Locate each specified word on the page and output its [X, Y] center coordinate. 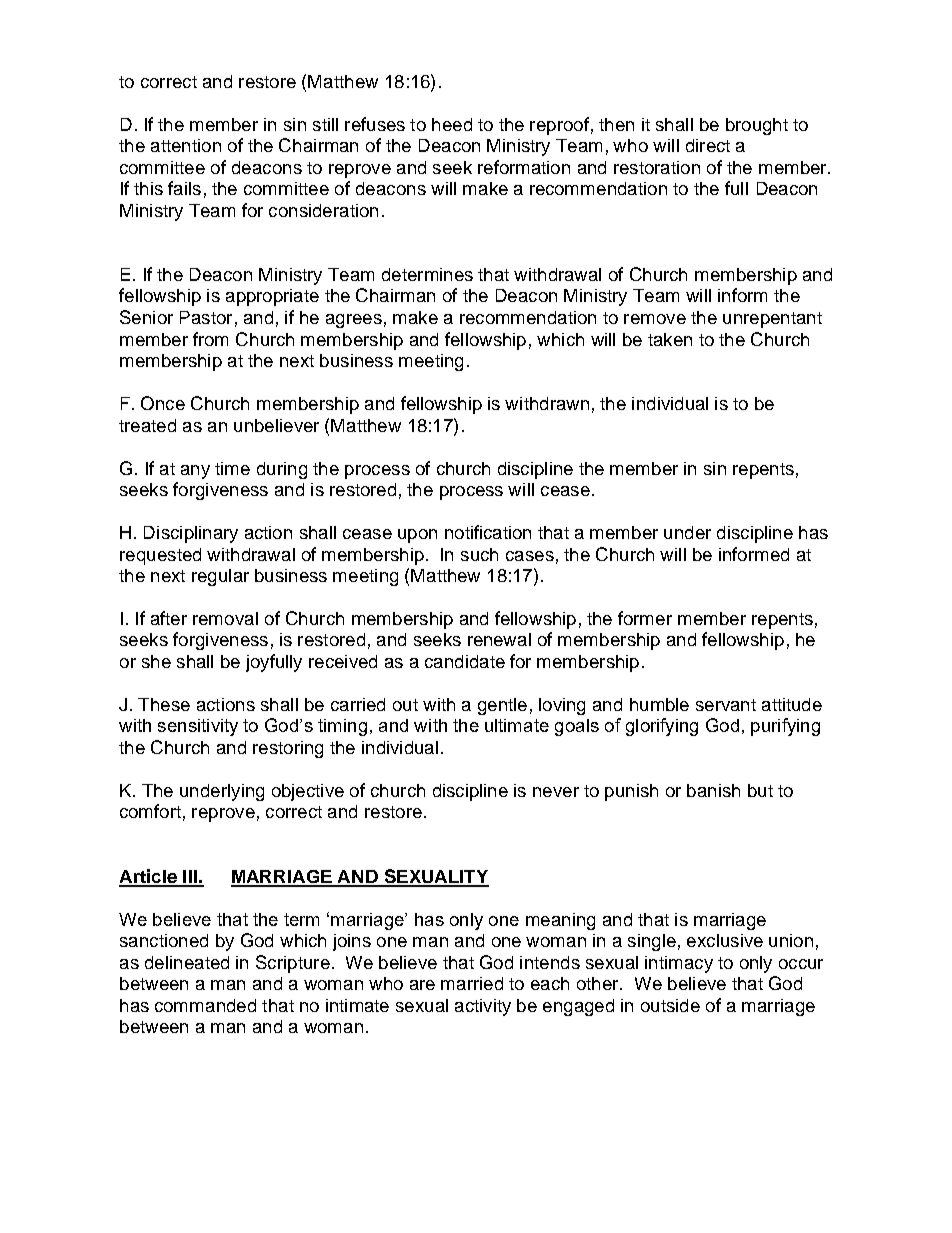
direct [708, 145]
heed [452, 124]
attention [186, 145]
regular [220, 577]
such [479, 554]
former [645, 618]
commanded [205, 1005]
